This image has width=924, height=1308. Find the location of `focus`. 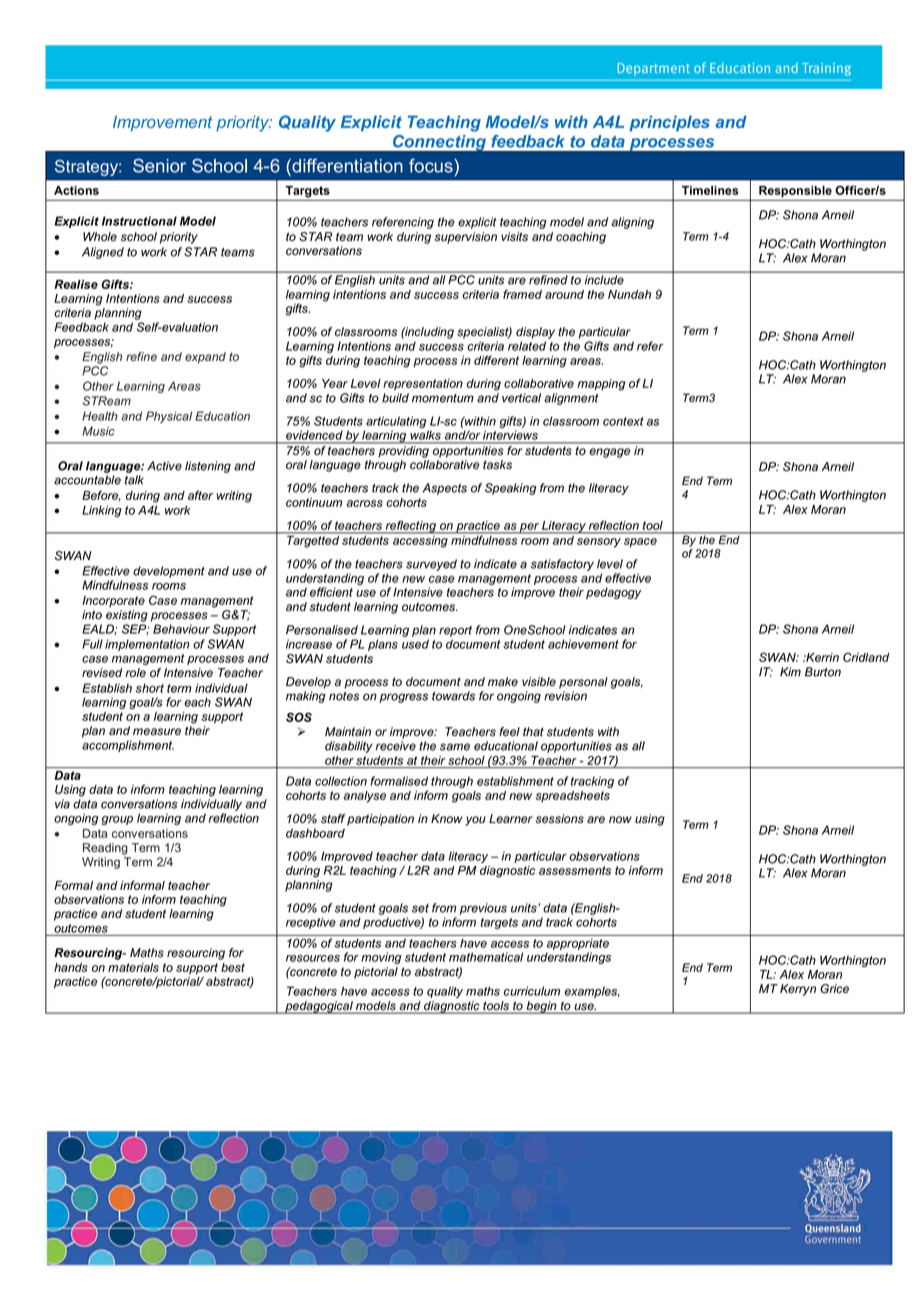

focus is located at coordinates (431, 166).
